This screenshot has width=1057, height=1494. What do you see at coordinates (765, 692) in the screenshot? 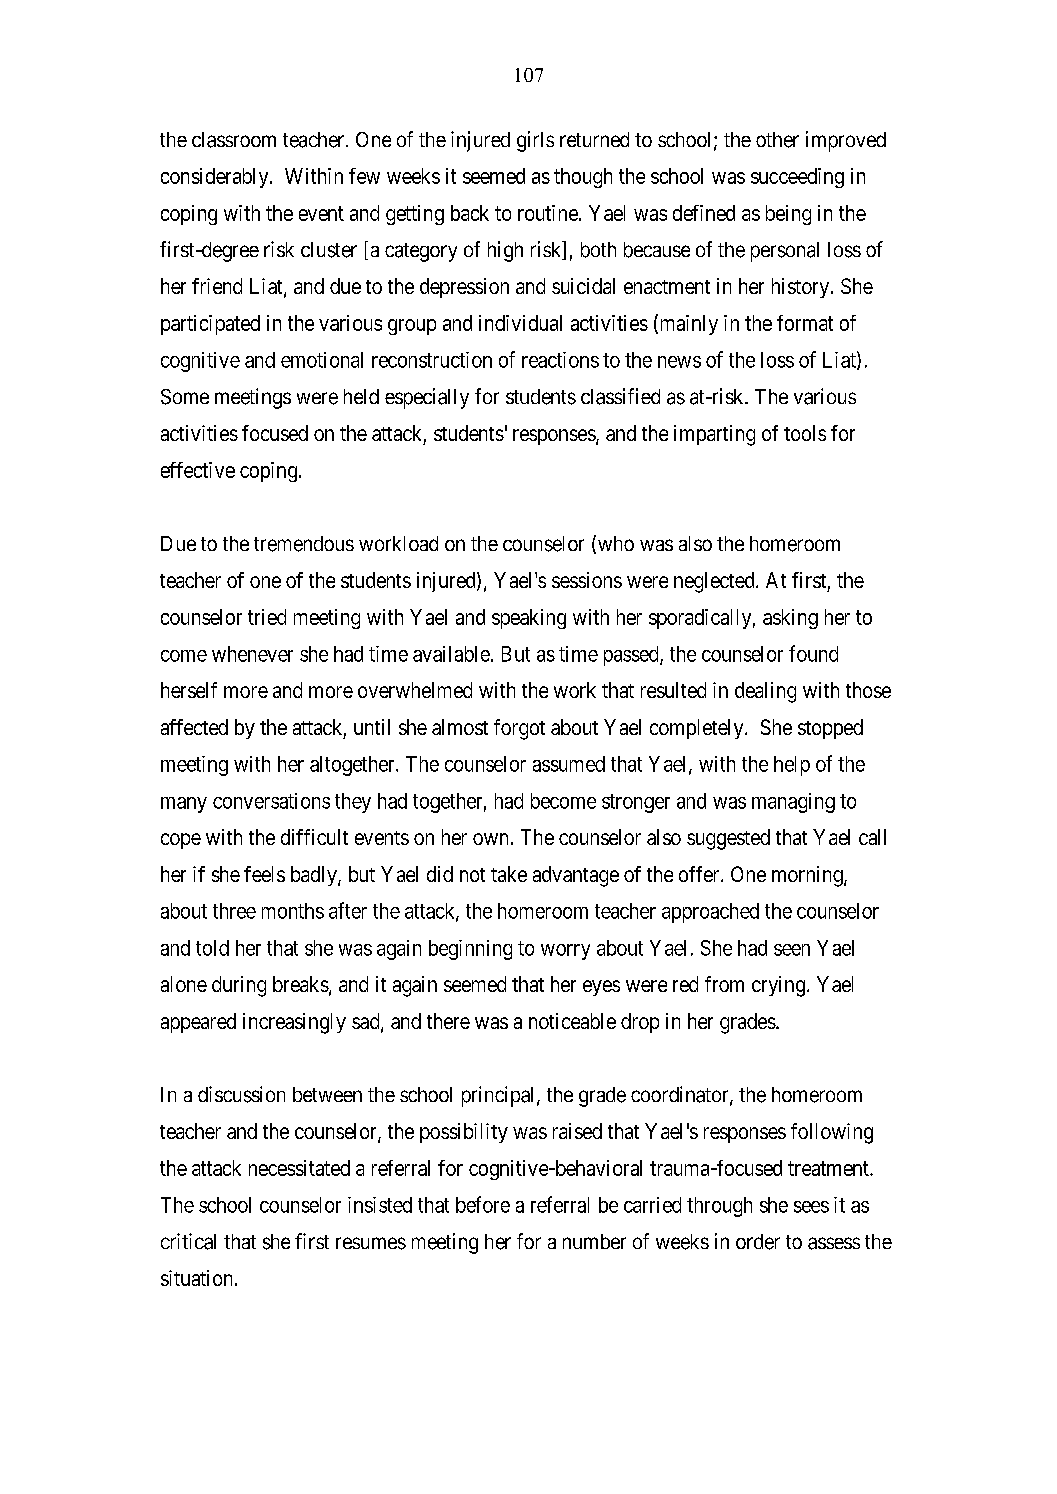
I see `dealing` at bounding box center [765, 692].
